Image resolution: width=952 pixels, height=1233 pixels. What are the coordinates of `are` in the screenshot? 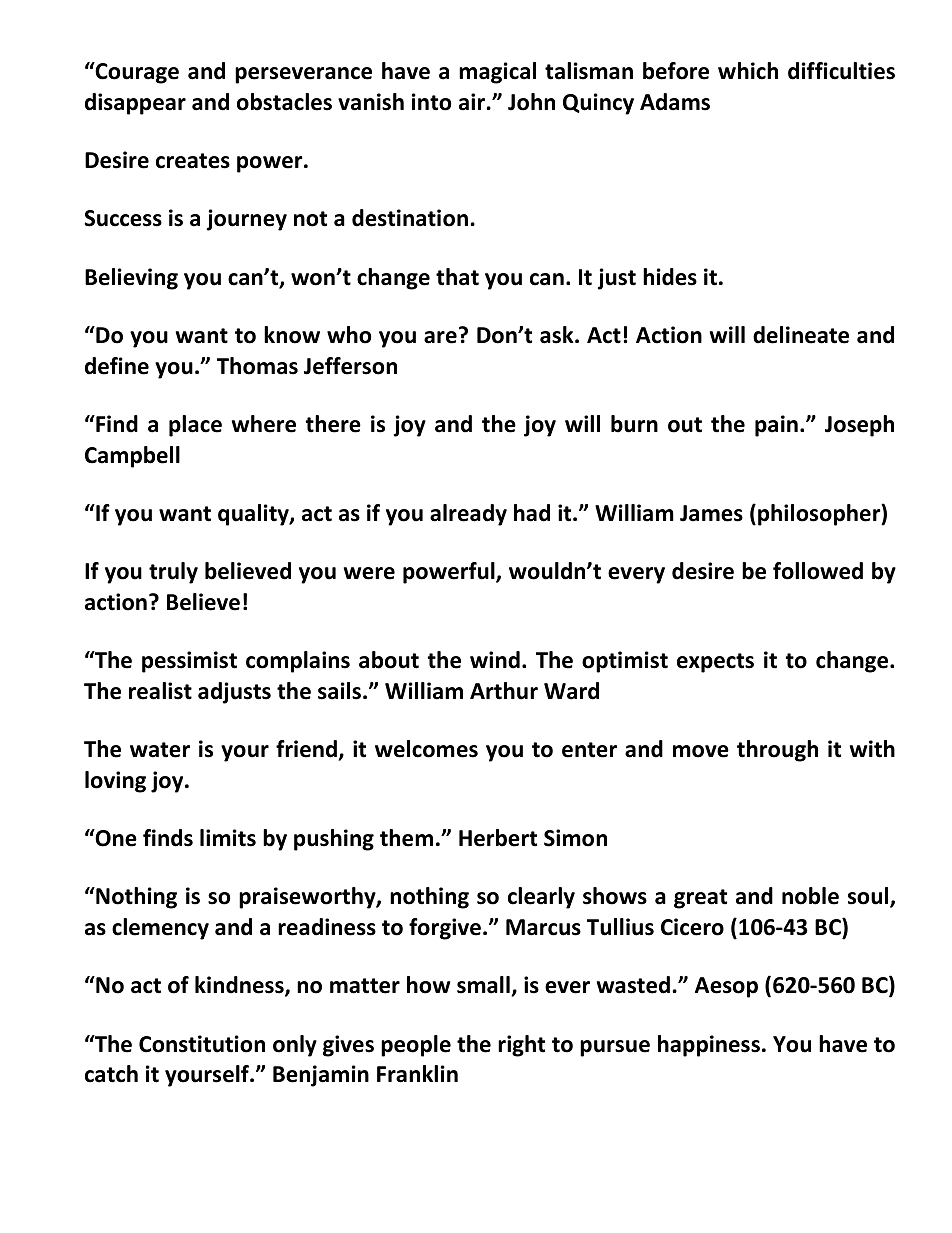 It's located at (440, 337).
